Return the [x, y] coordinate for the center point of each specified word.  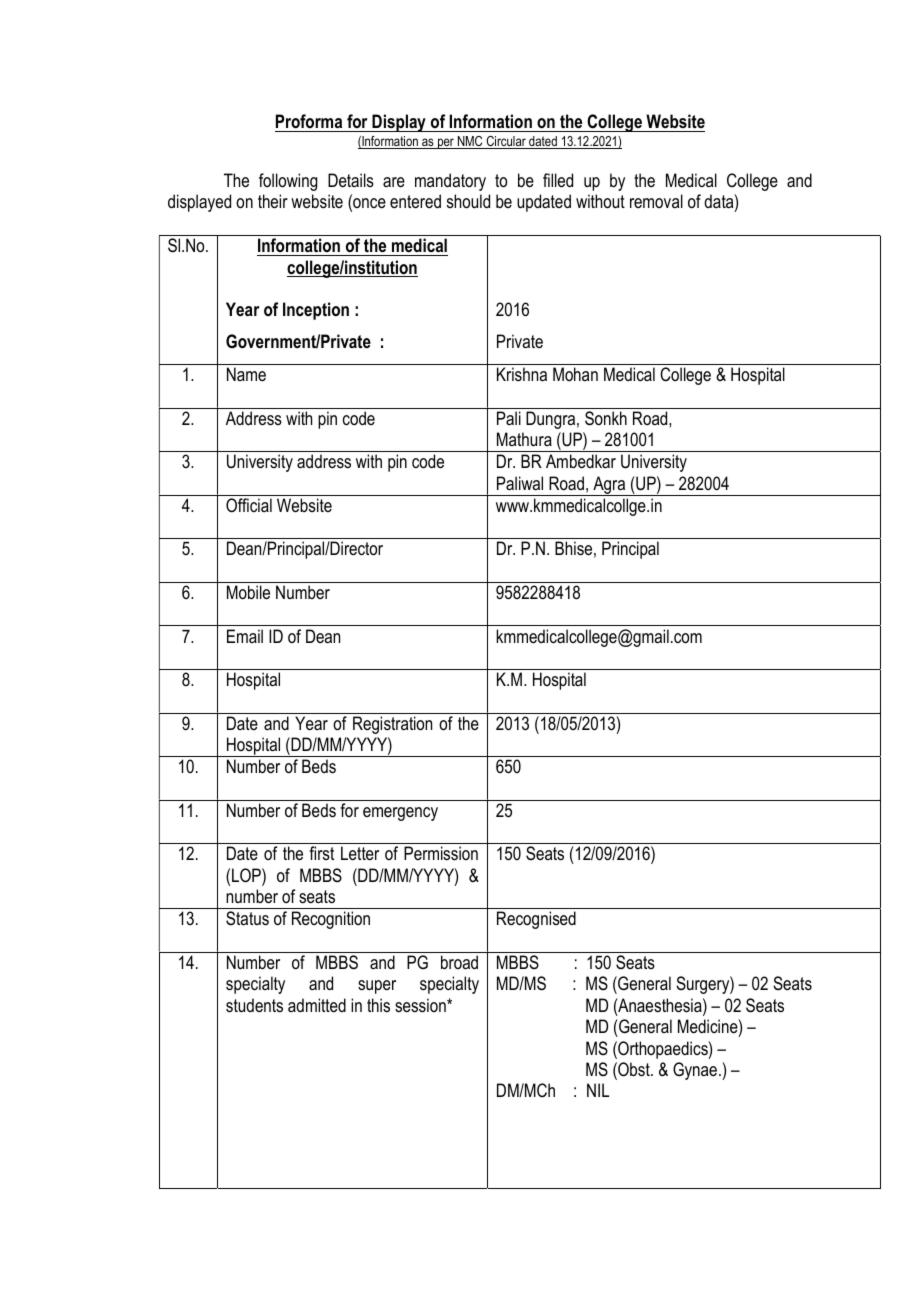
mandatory [450, 182]
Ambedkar [581, 461]
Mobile [248, 592]
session [421, 1005]
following [288, 182]
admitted [317, 1005]
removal [656, 201]
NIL [598, 1090]
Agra [609, 486]
